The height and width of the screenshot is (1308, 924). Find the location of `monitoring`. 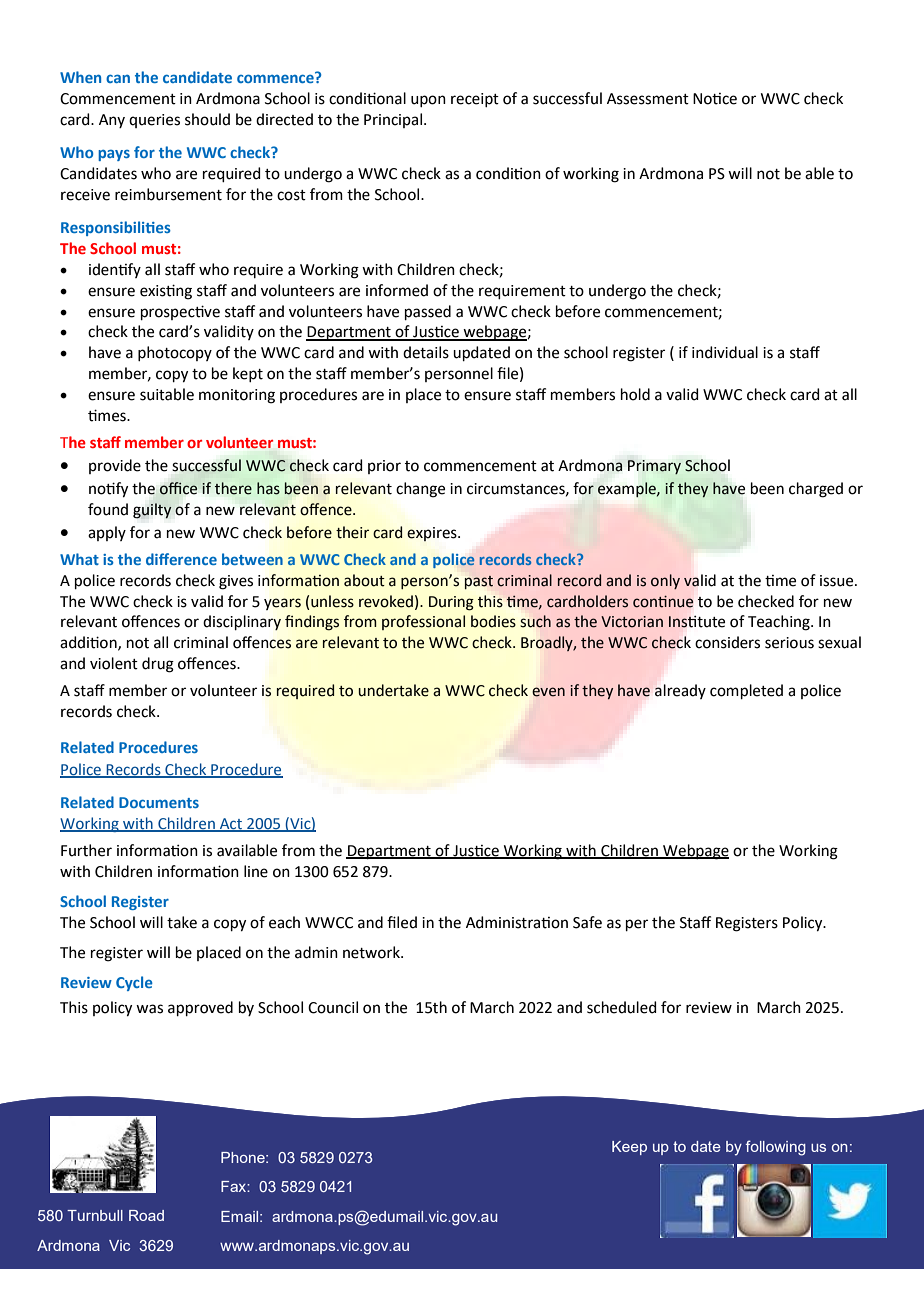

monitoring is located at coordinates (237, 396).
